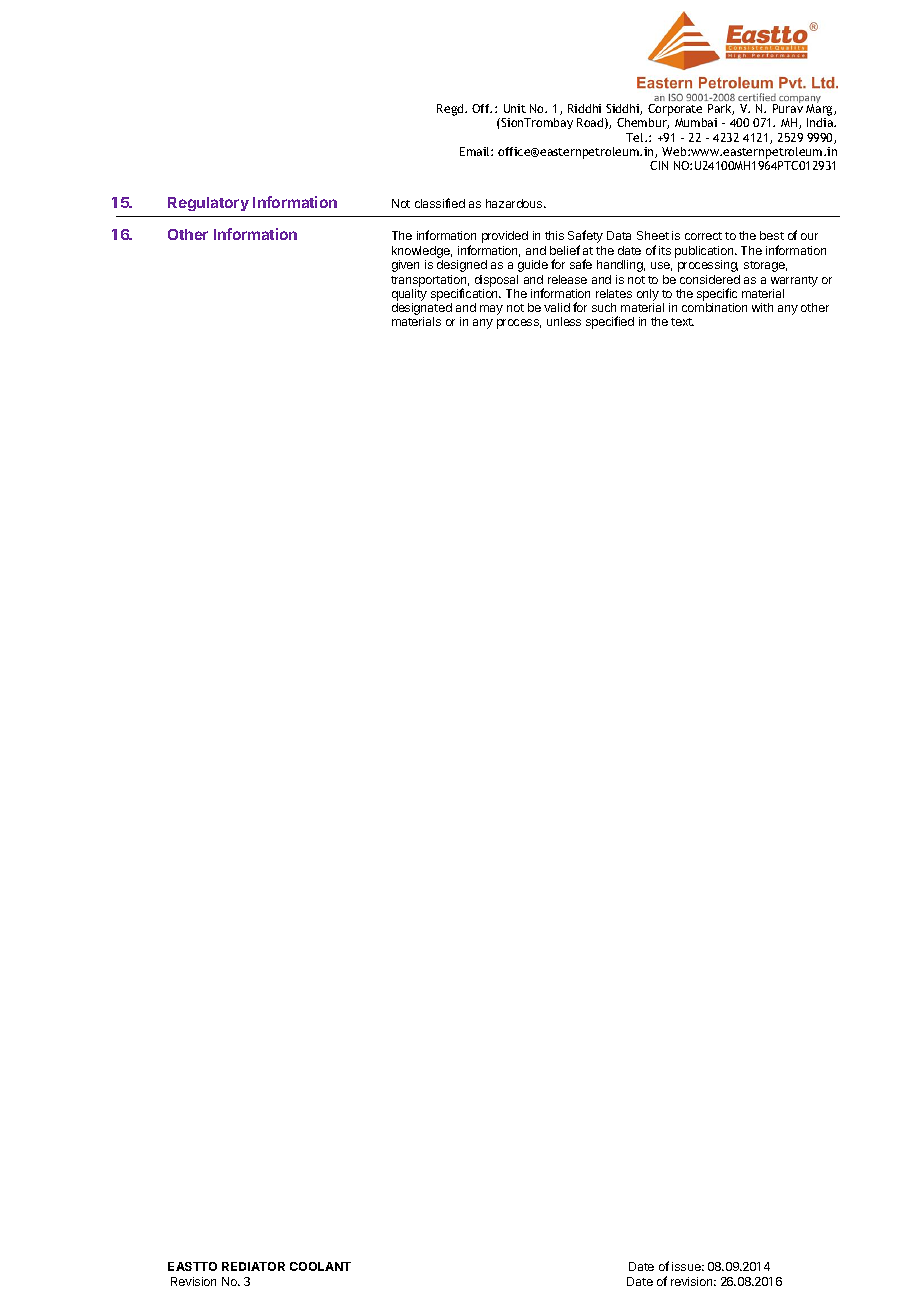  What do you see at coordinates (648, 295) in the screenshot?
I see `only` at bounding box center [648, 295].
